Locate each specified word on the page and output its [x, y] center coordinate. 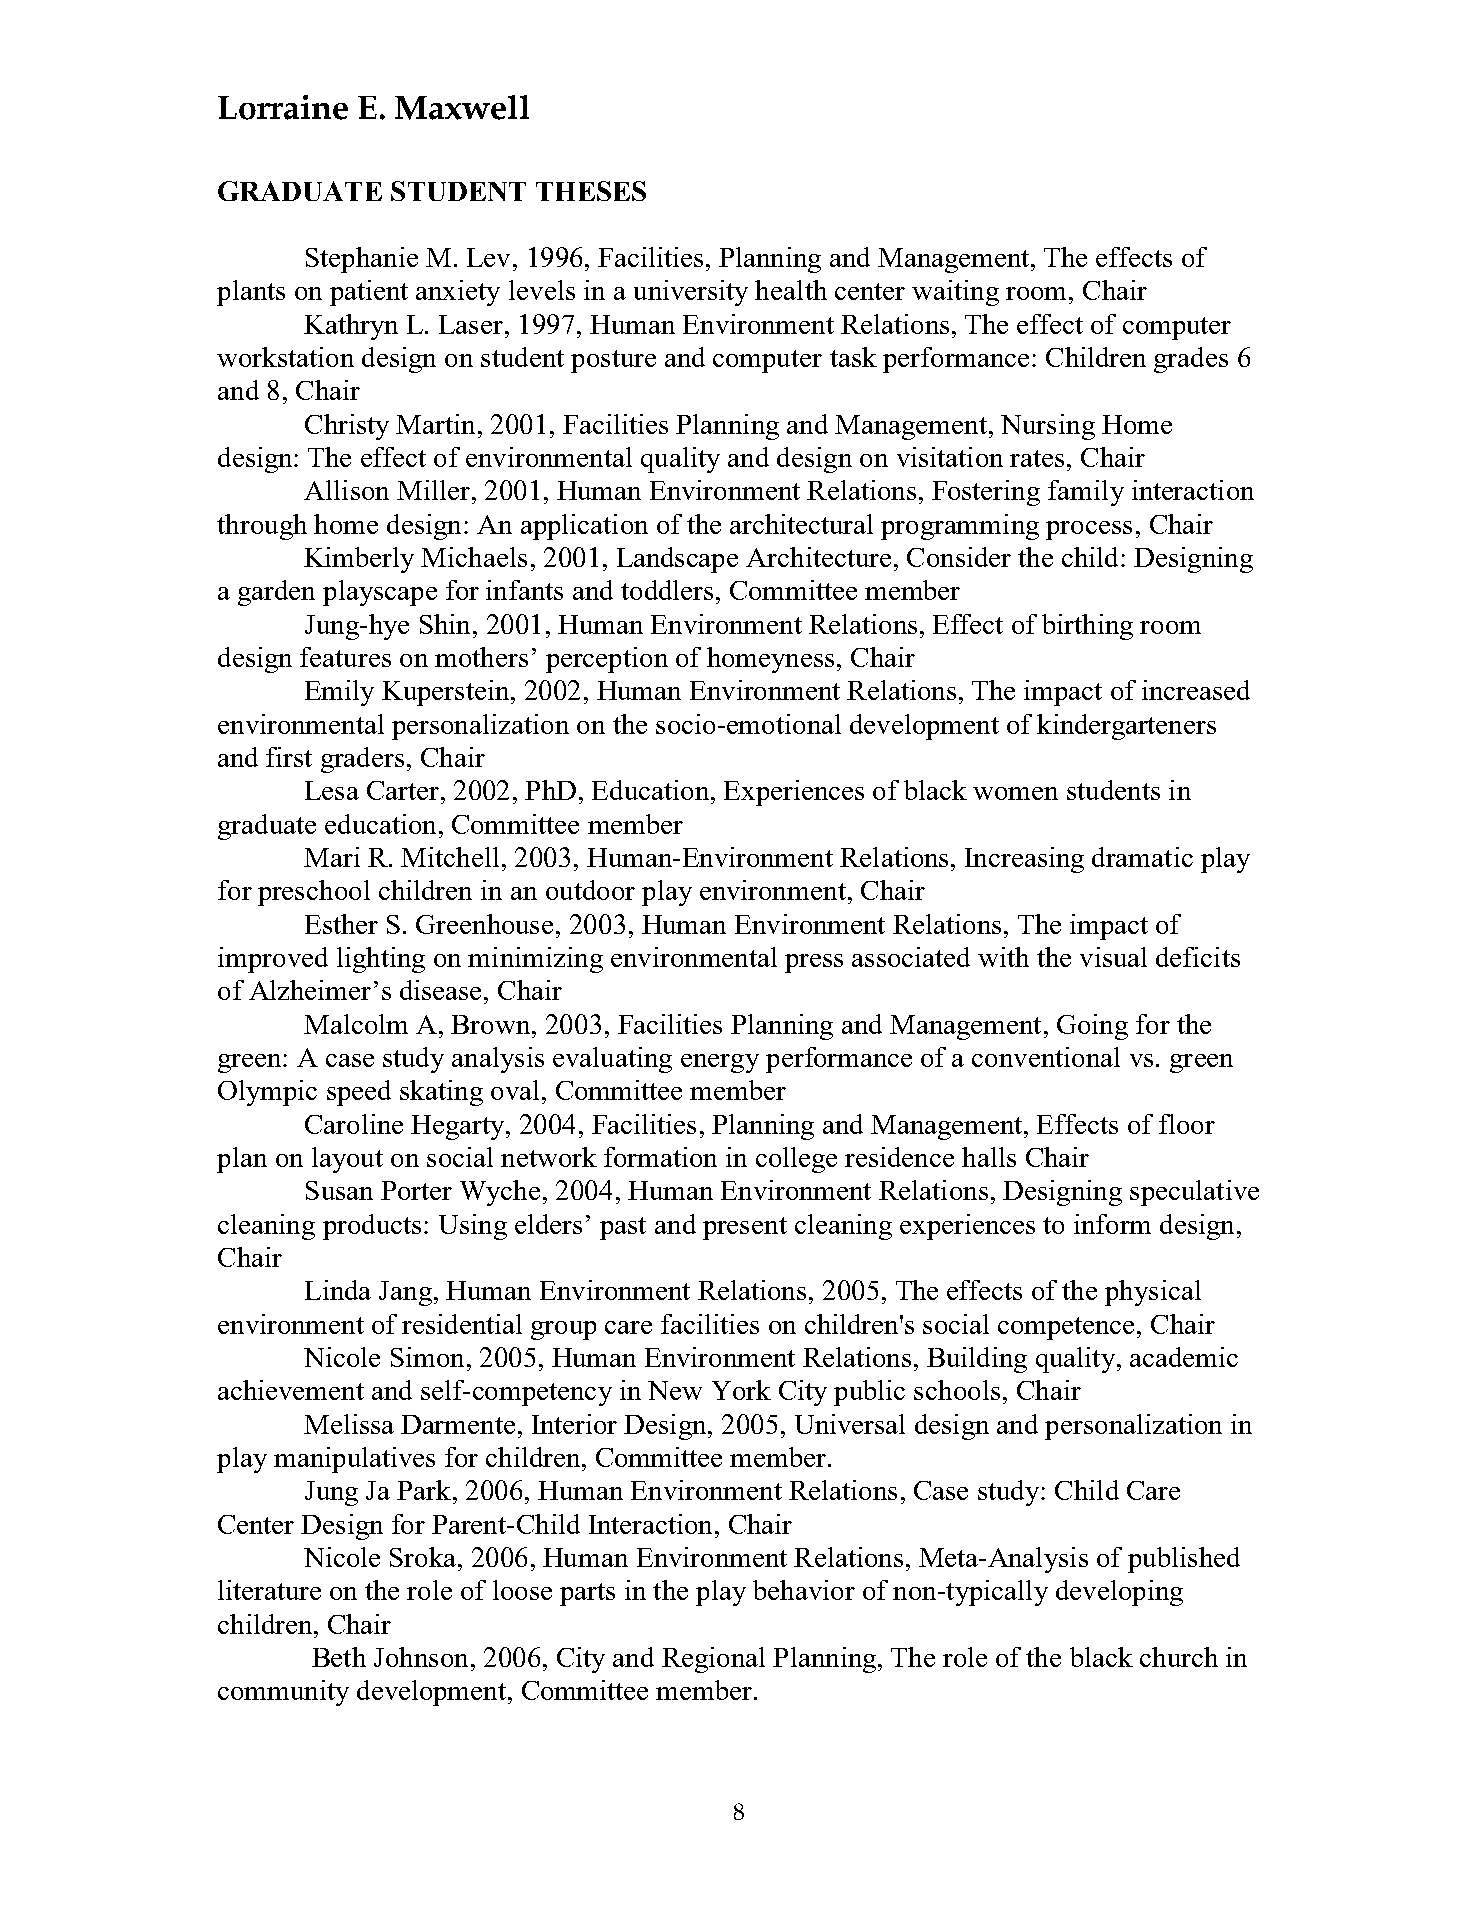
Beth [339, 1657]
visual [1113, 957]
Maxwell [462, 107]
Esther [341, 924]
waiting [955, 293]
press [814, 963]
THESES [591, 191]
